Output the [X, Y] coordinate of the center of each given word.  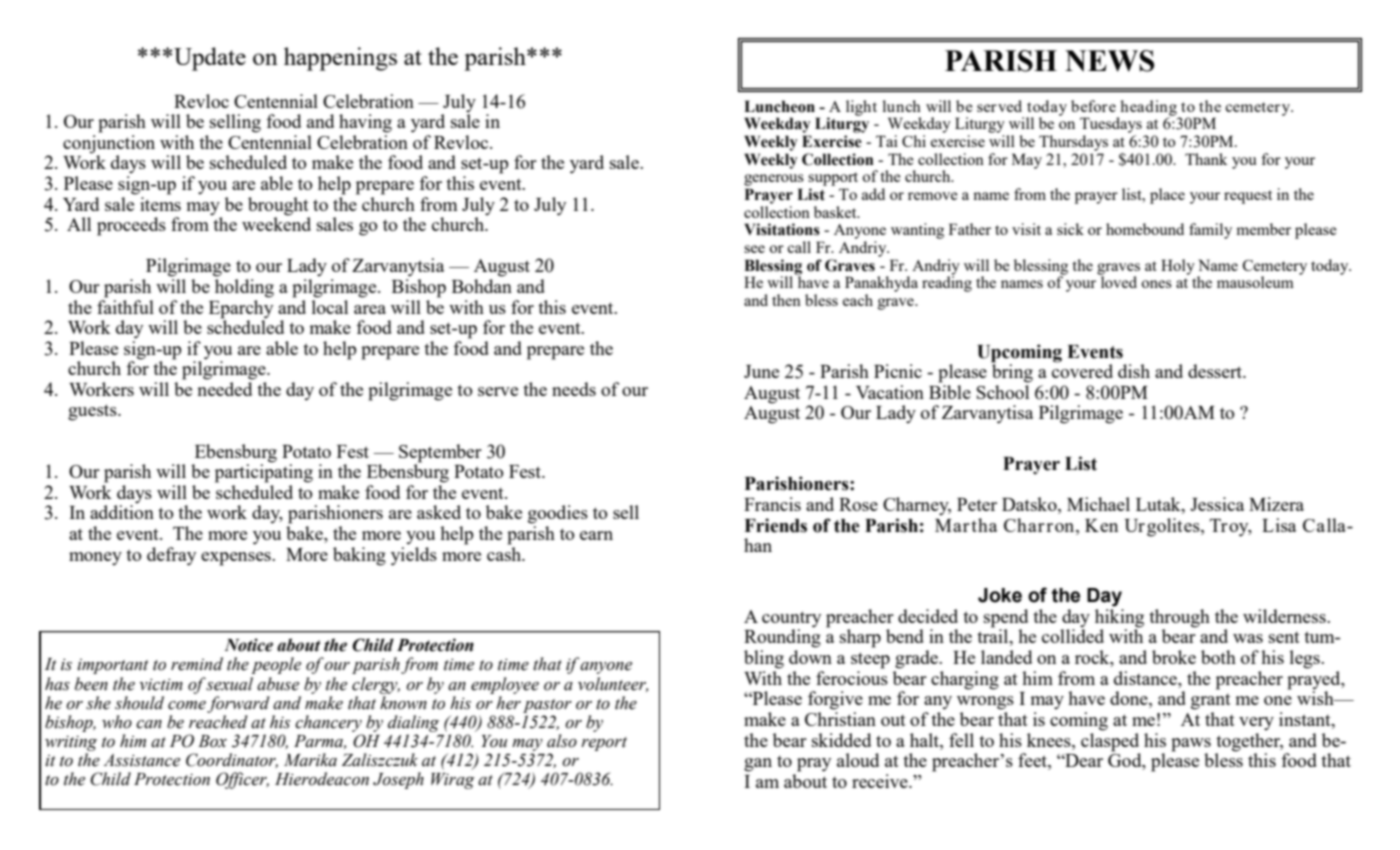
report [604, 744]
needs [574, 389]
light [861, 108]
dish [1134, 371]
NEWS [1109, 61]
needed [224, 389]
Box [212, 741]
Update [210, 59]
